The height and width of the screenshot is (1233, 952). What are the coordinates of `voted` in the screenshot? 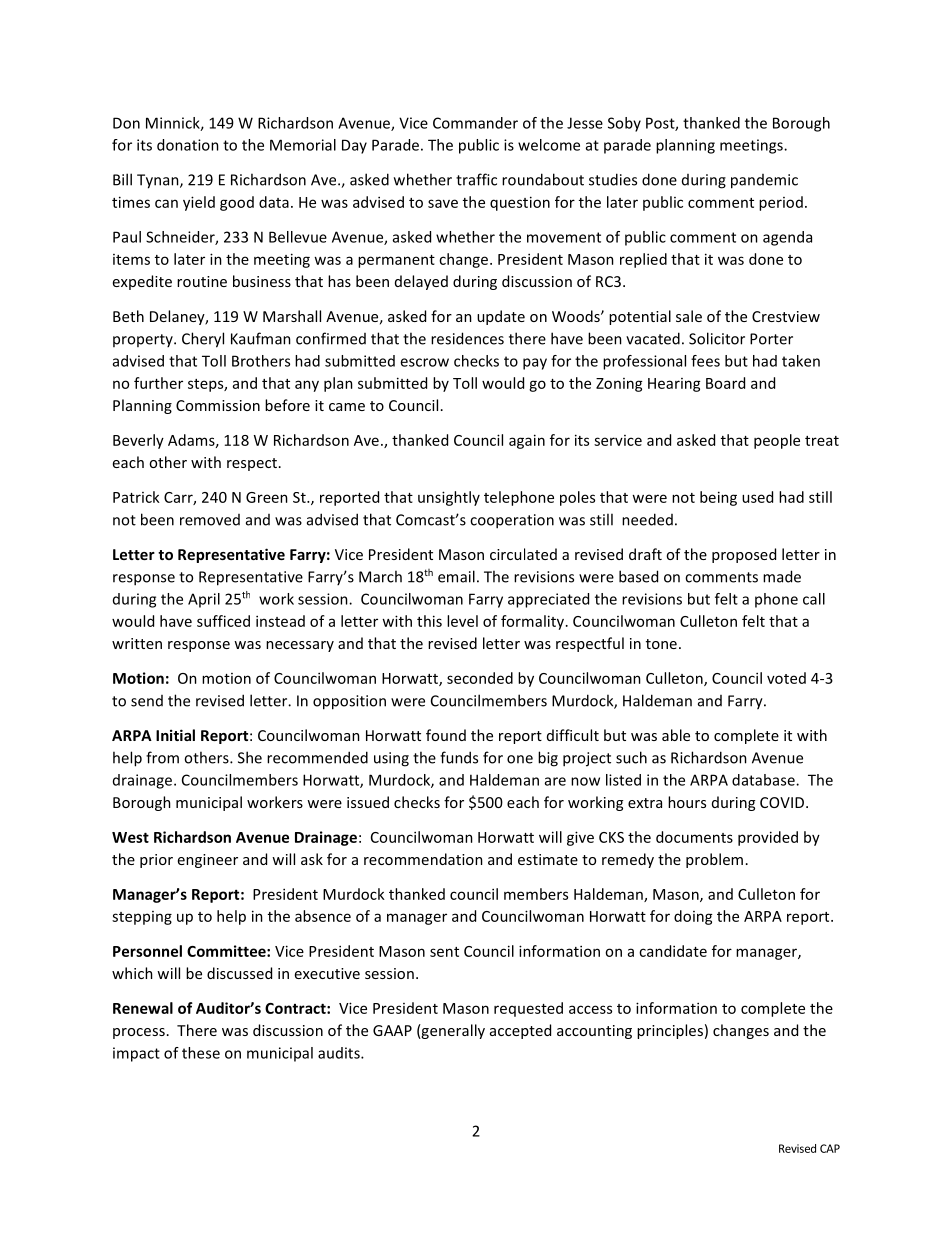 It's located at (786, 678).
